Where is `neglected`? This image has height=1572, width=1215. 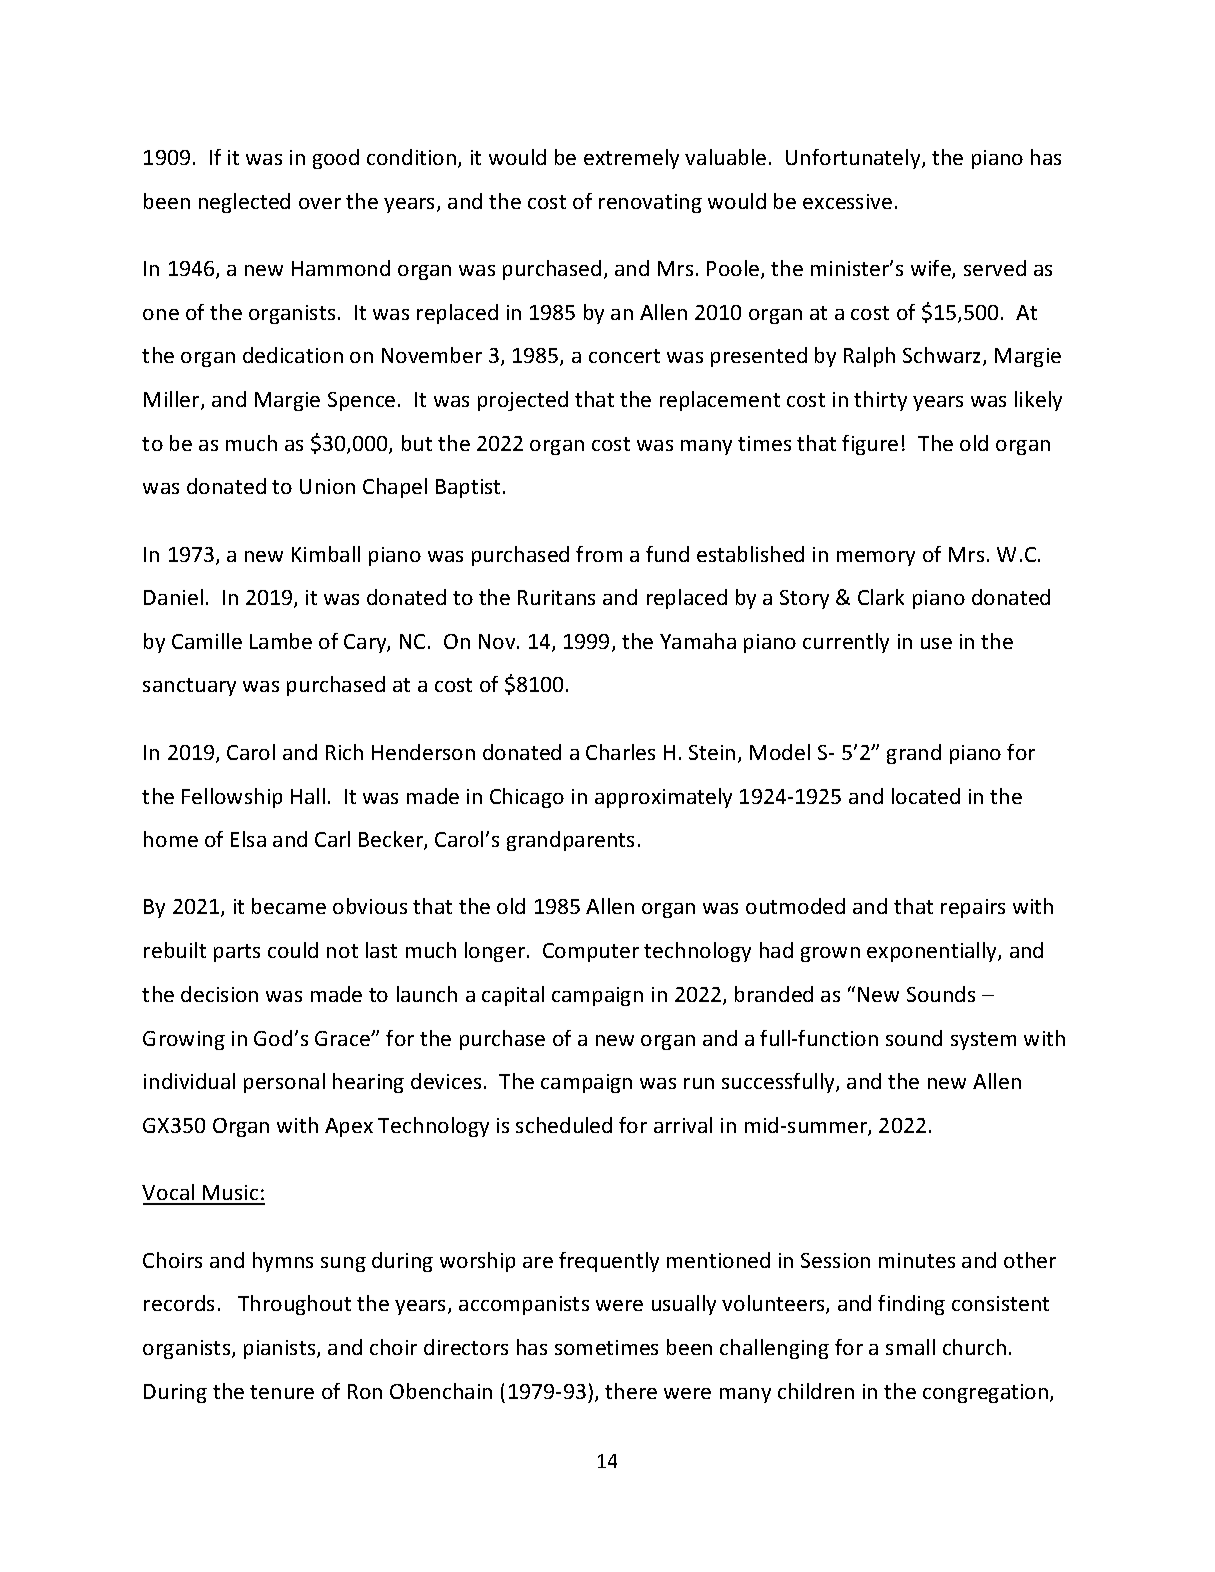 neglected is located at coordinates (244, 203).
